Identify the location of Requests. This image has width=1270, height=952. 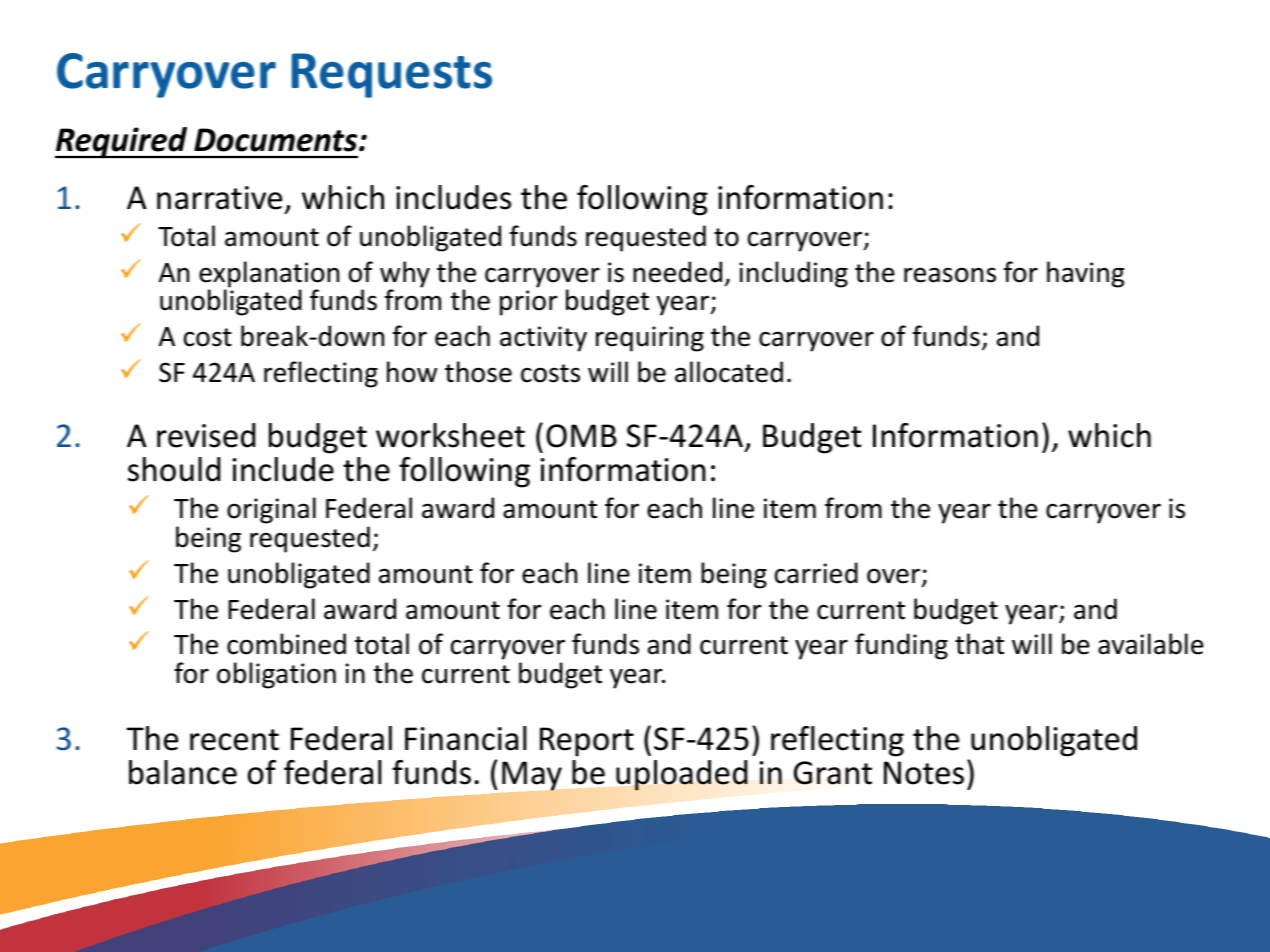
(392, 75).
